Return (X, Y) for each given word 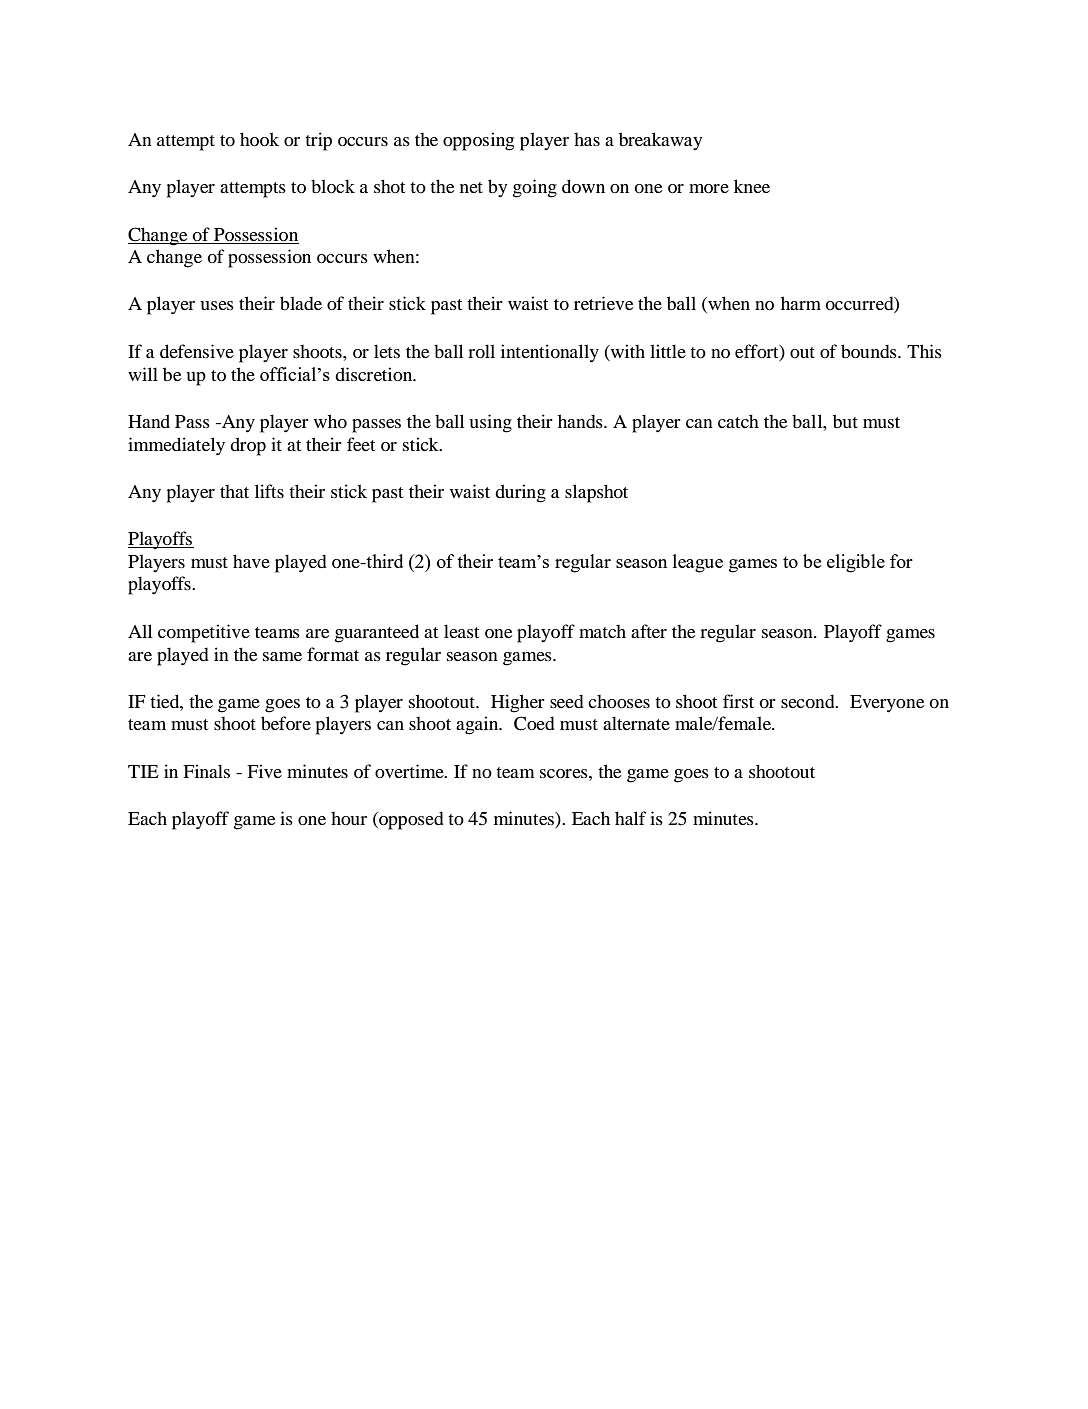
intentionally (550, 353)
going (535, 188)
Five (264, 771)
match (602, 631)
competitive (204, 633)
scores (565, 773)
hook (259, 139)
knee (752, 186)
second (809, 701)
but (845, 421)
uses (217, 305)
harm (801, 303)
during (520, 493)
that (234, 491)
